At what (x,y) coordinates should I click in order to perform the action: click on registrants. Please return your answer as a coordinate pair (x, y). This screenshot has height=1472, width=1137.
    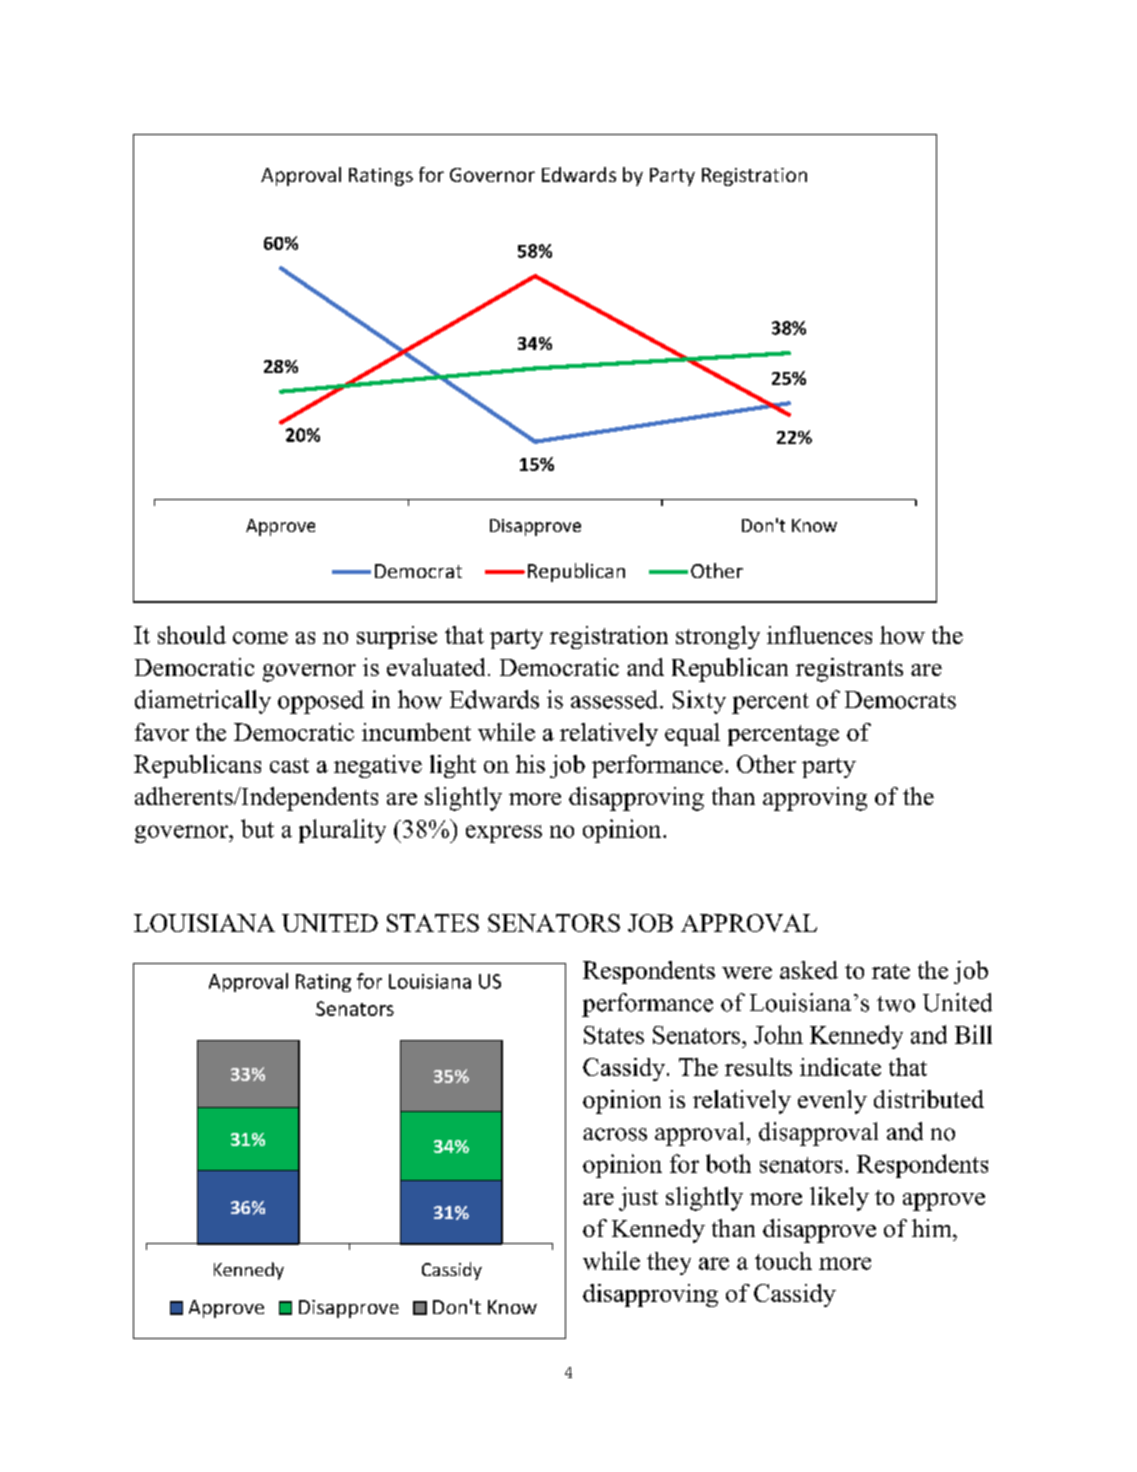
    Looking at the image, I should click on (849, 670).
